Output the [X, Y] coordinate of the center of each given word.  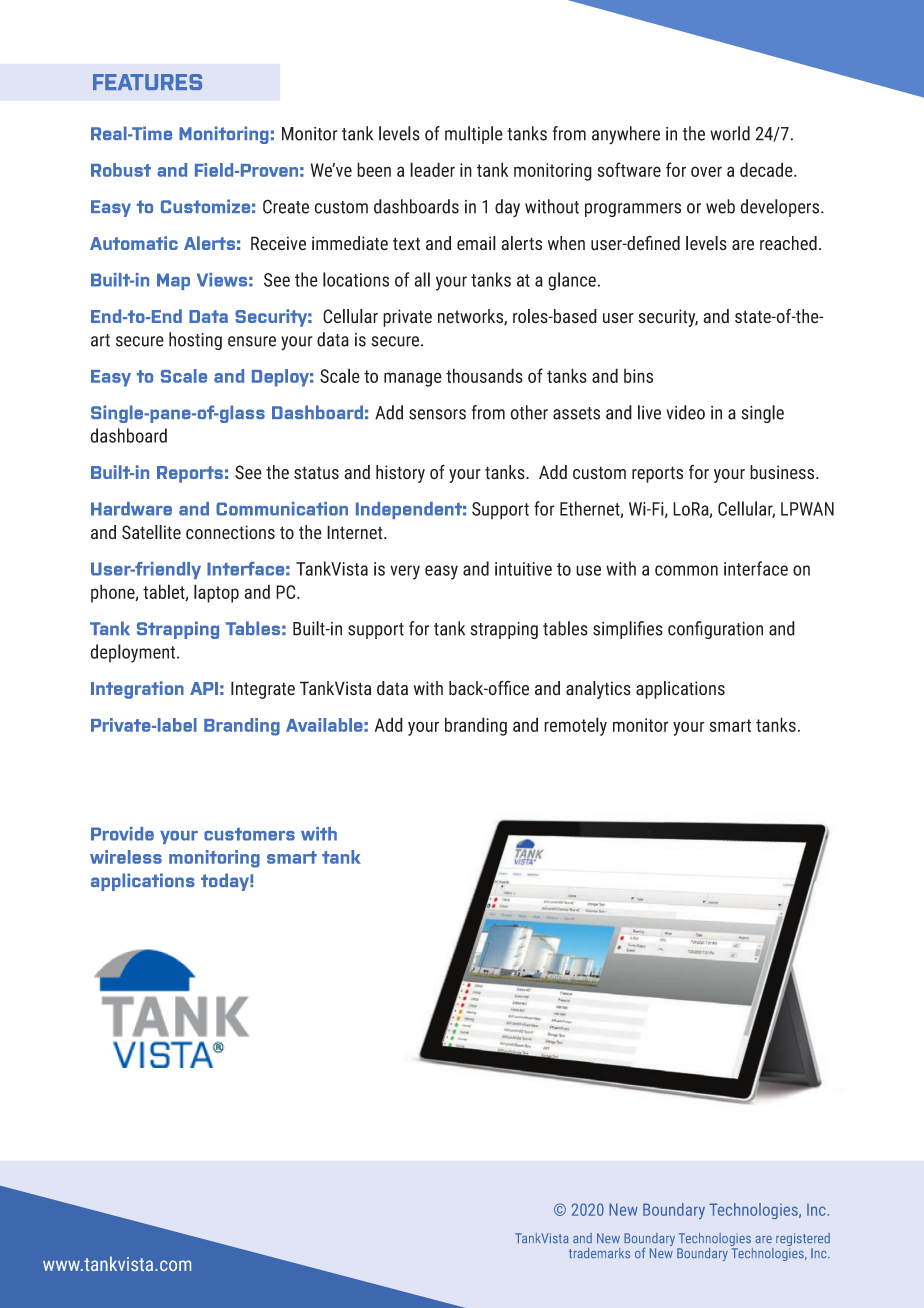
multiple [474, 135]
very [405, 572]
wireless [126, 857]
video [685, 412]
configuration [715, 630]
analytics [598, 690]
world [730, 133]
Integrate [263, 690]
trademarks [599, 1253]
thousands [484, 375]
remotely [575, 726]
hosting [195, 341]
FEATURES [147, 82]
